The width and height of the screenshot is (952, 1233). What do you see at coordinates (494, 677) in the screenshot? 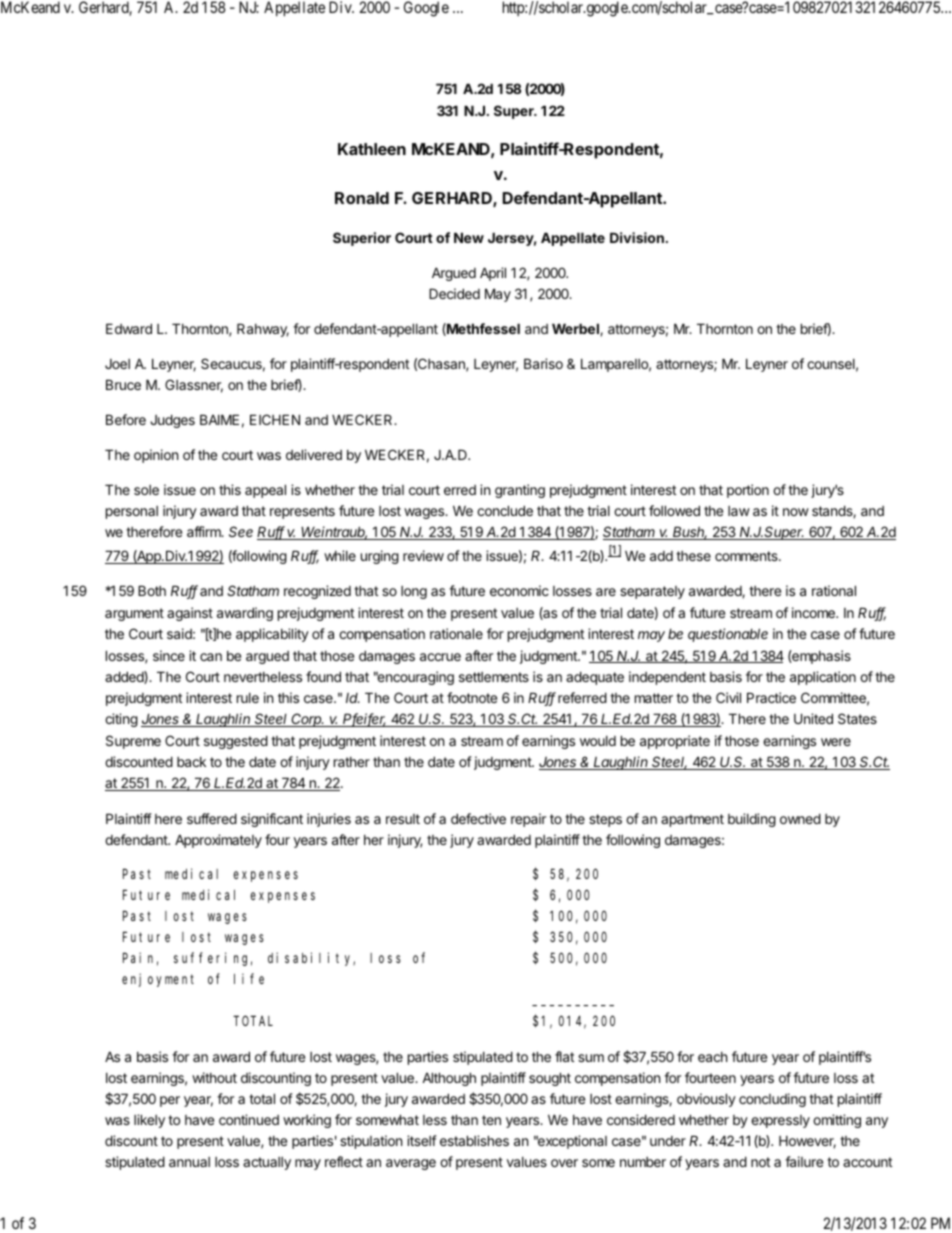
I see `settlements` at bounding box center [494, 677].
